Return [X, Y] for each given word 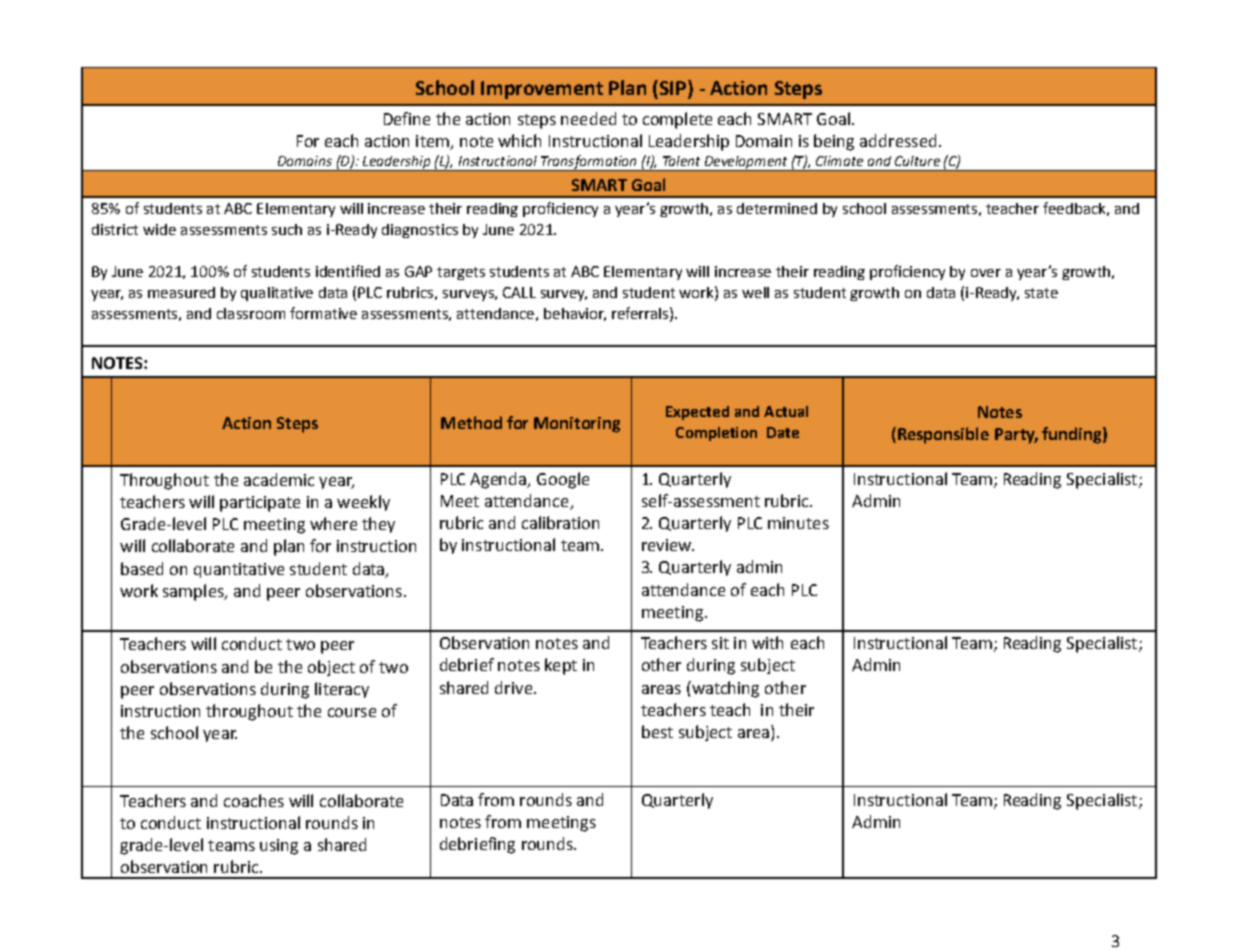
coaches [254, 800]
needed [588, 118]
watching [724, 689]
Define [407, 118]
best [657, 731]
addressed [898, 140]
